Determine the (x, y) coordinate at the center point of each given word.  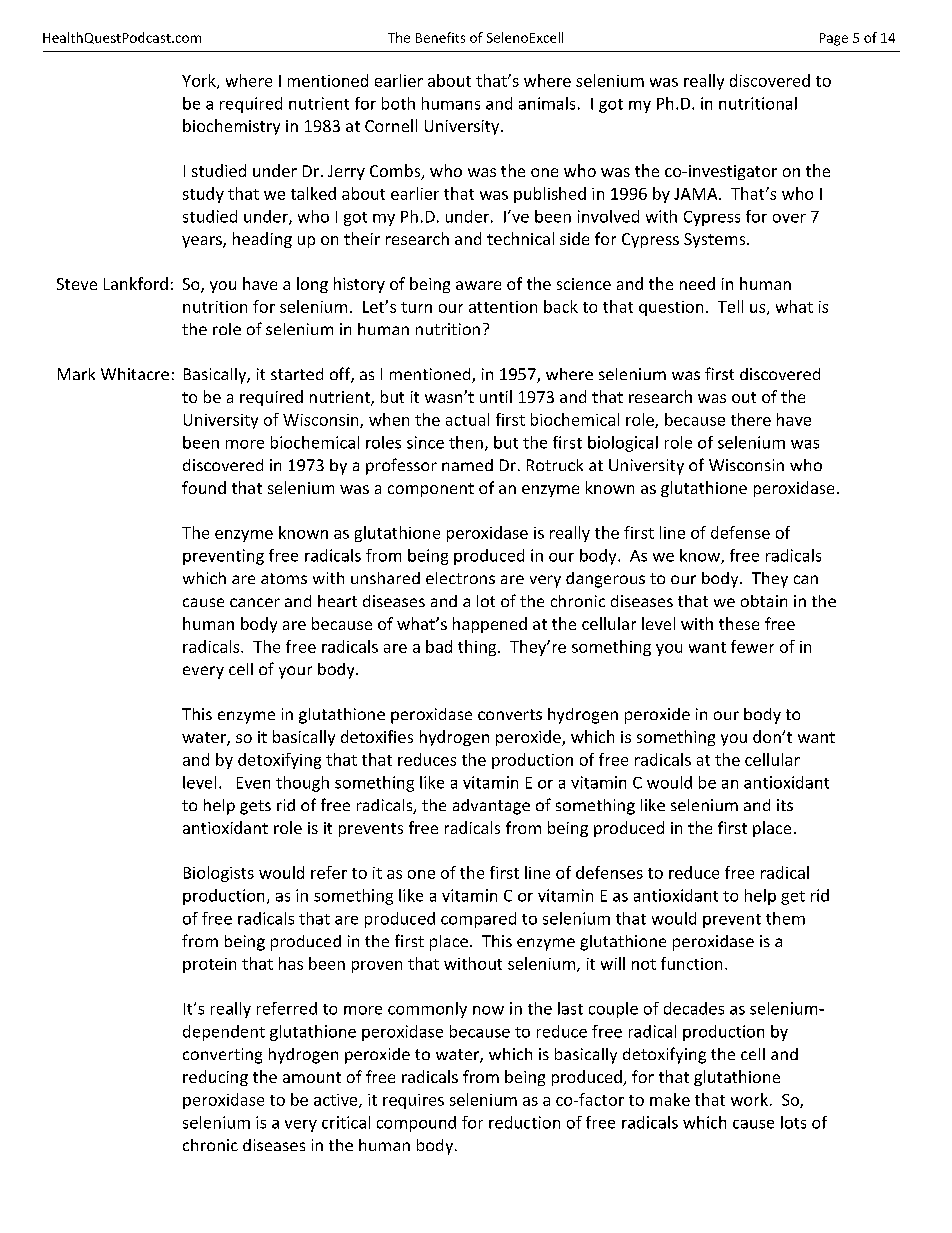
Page (834, 39)
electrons (460, 578)
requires (413, 1101)
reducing (215, 1078)
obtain (764, 601)
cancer (255, 602)
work (749, 1099)
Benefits (440, 37)
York (200, 81)
